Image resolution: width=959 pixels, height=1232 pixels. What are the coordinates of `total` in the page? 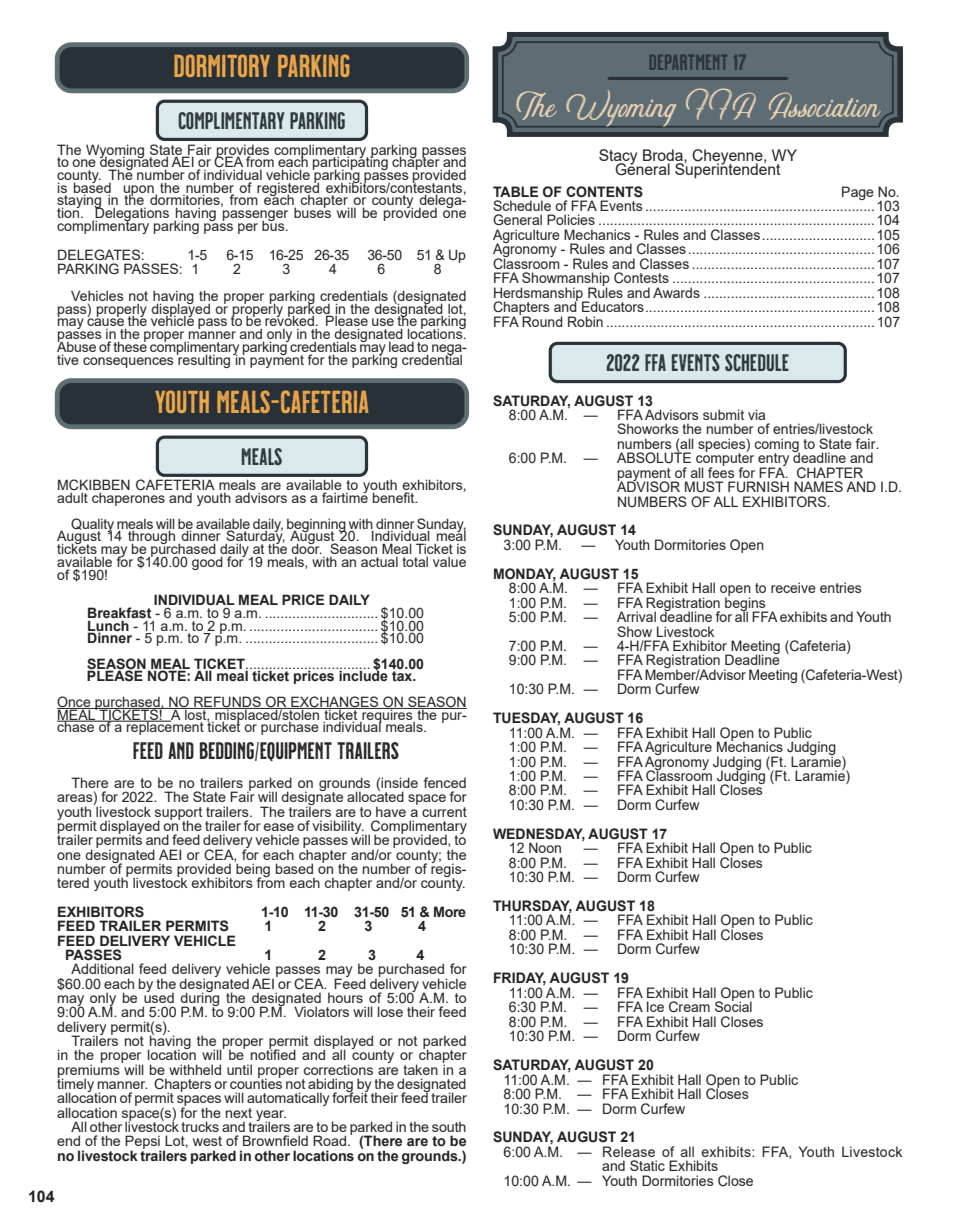 It's located at (415, 561).
